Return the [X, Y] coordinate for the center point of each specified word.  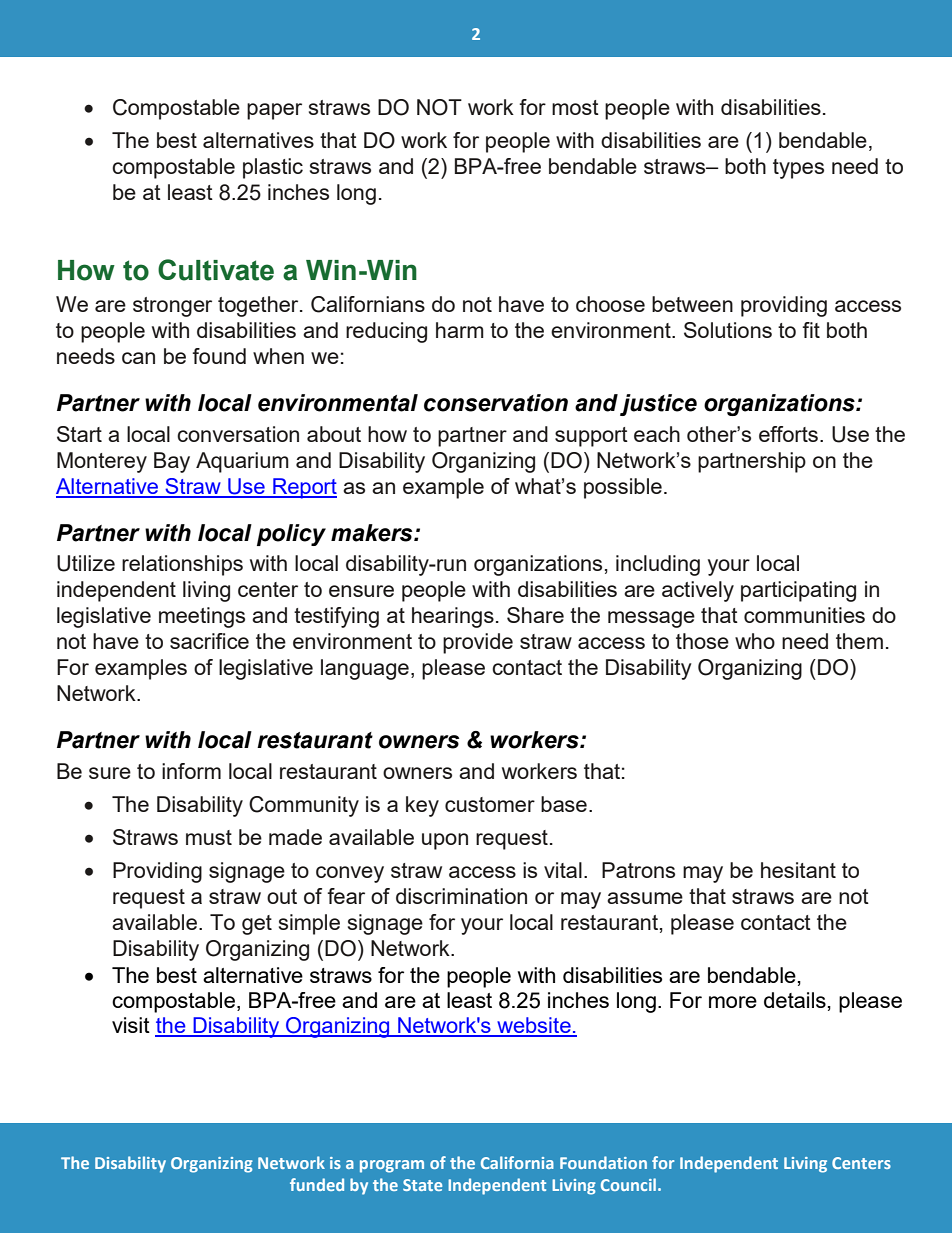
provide [478, 643]
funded [317, 1184]
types [798, 169]
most [575, 107]
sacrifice [209, 641]
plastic [273, 168]
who [755, 641]
